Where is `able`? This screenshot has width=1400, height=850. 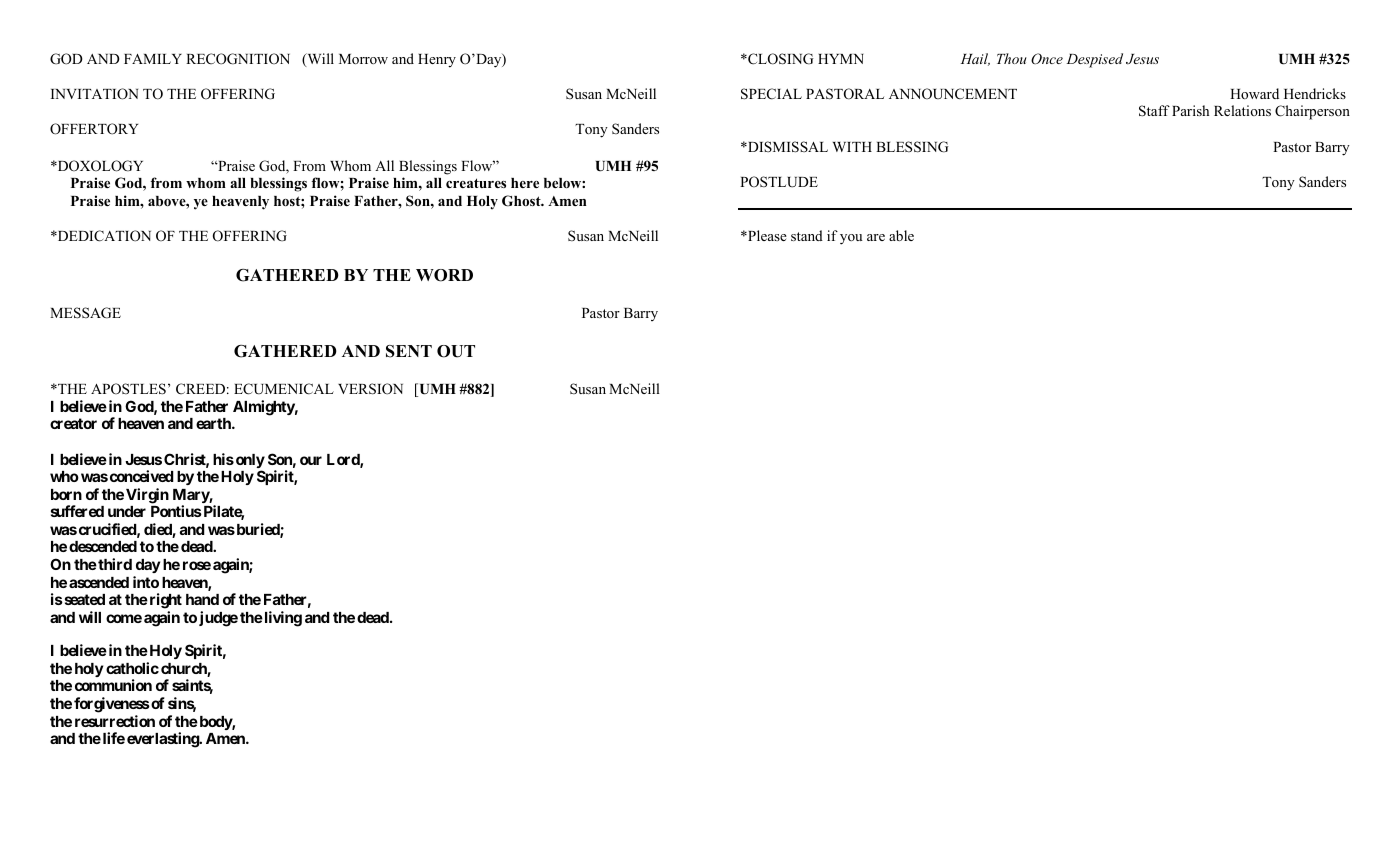
able is located at coordinates (901, 235).
